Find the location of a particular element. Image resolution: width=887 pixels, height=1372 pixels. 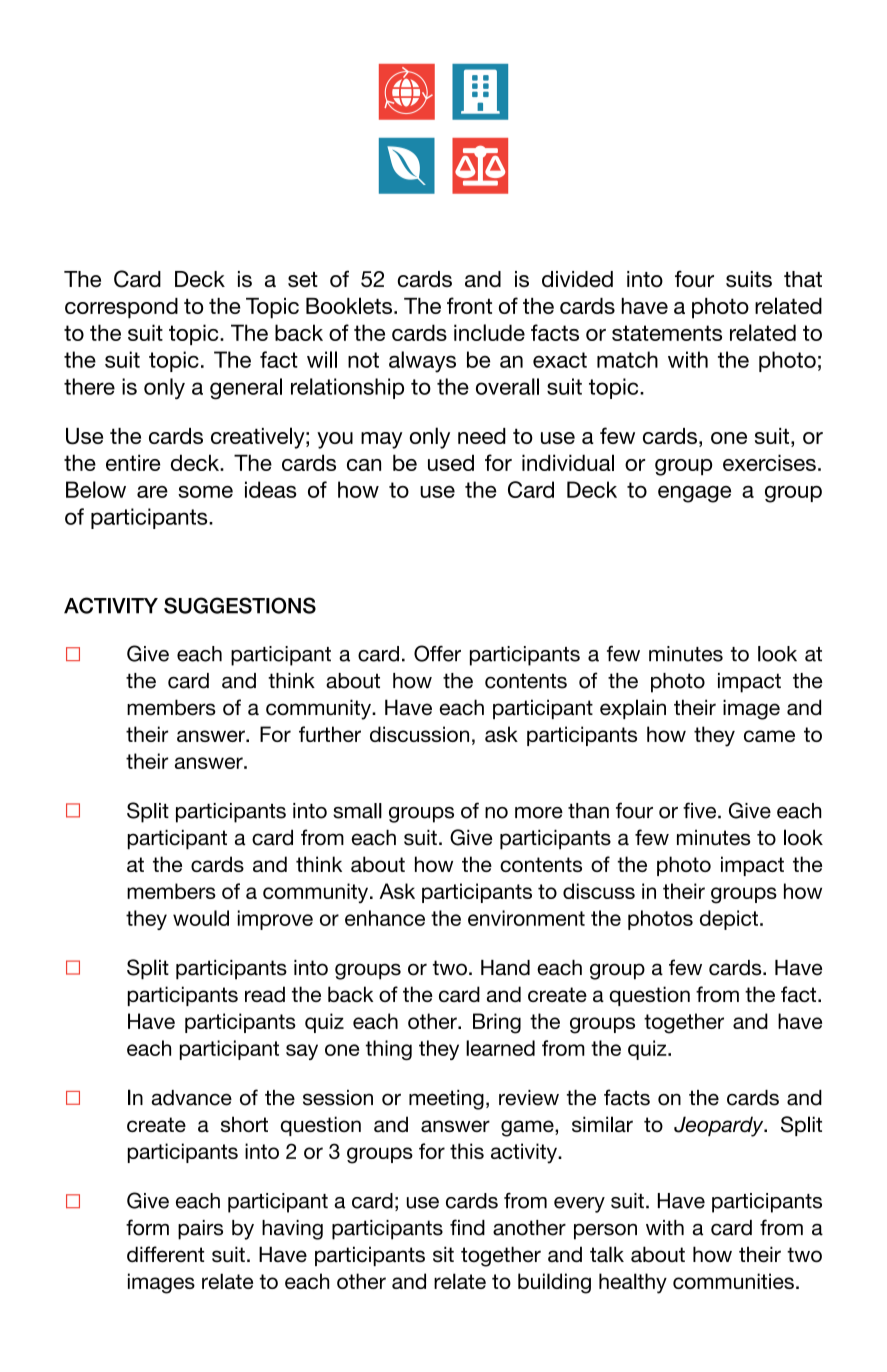

correspond is located at coordinates (121, 308).
